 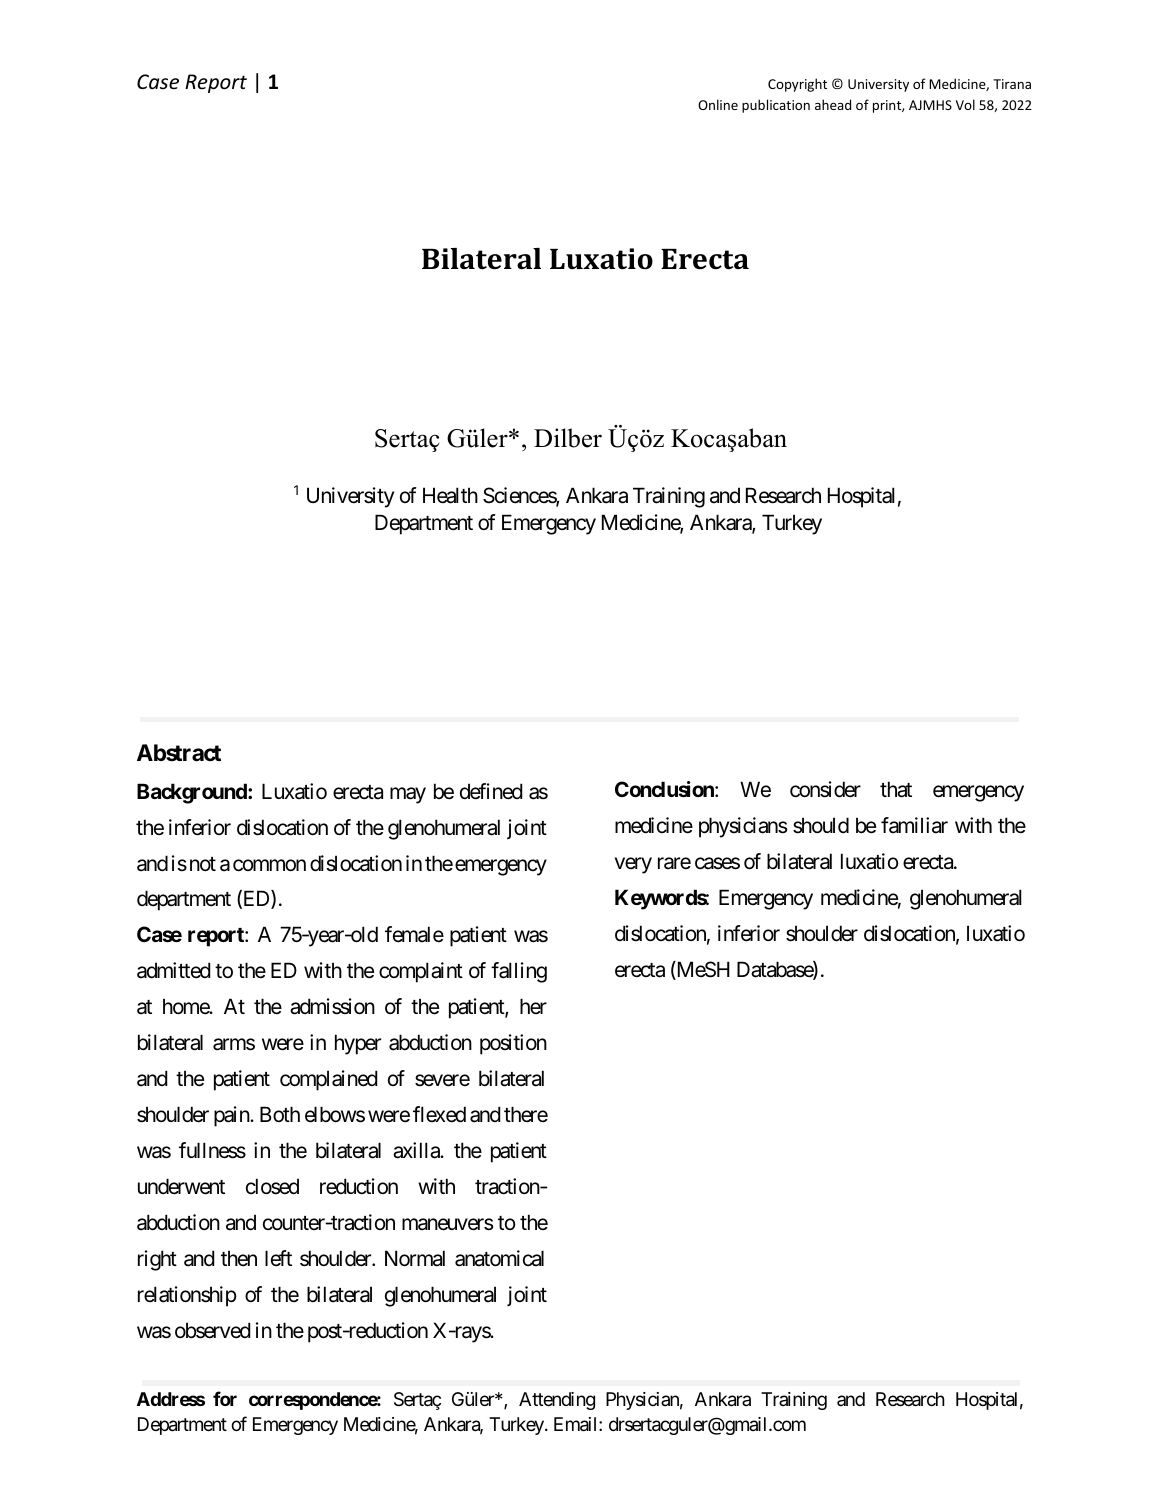 I want to click on Online, so click(x=718, y=104).
